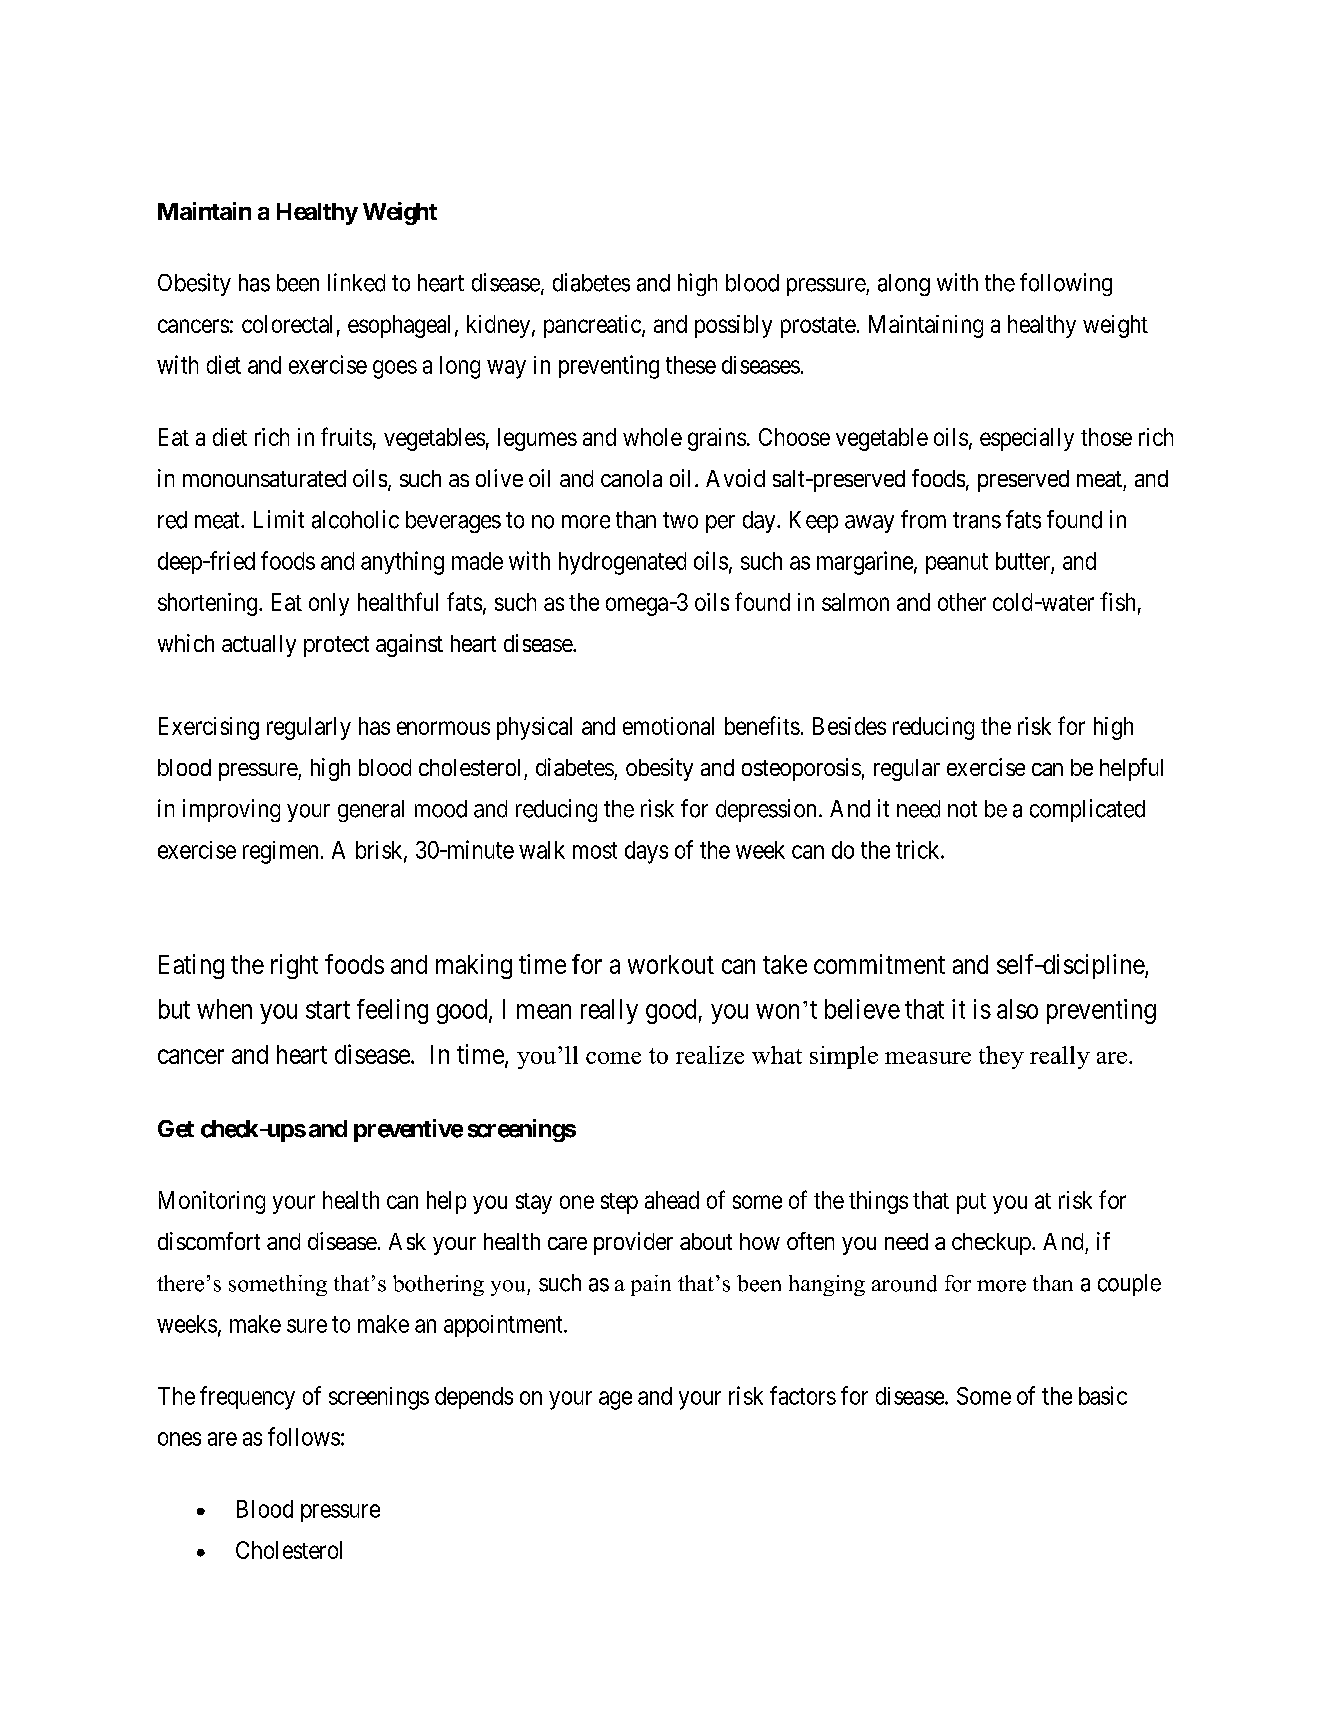  I want to click on hydrogenated, so click(622, 563).
